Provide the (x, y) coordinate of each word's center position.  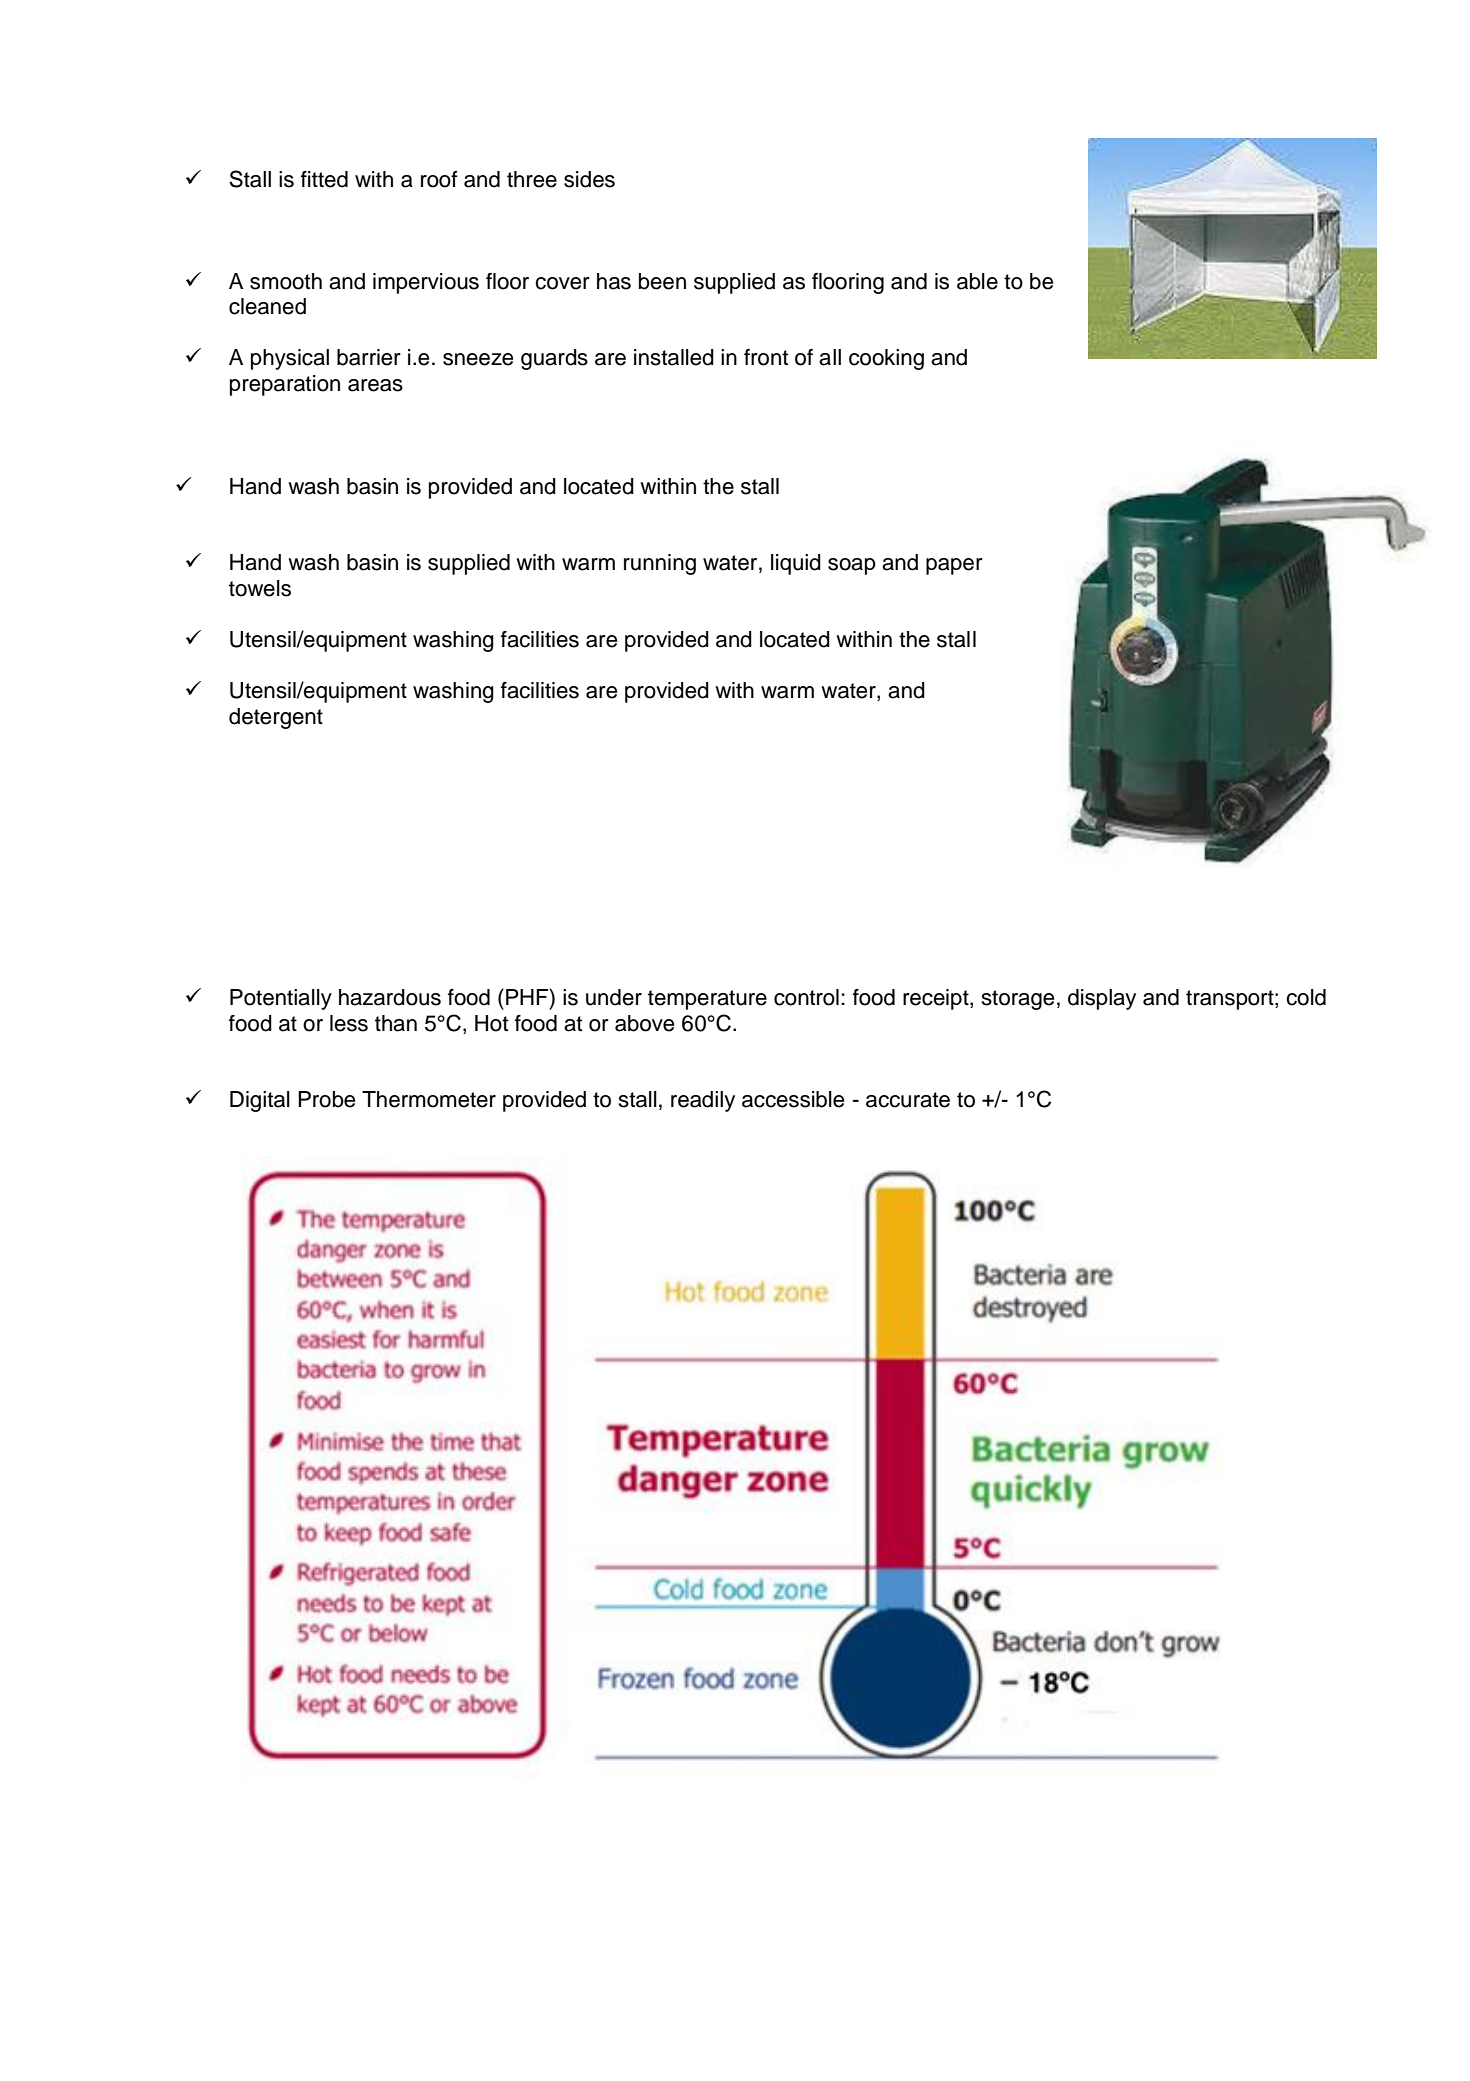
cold (1306, 997)
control (806, 997)
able (977, 281)
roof (439, 179)
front (766, 357)
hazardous (390, 997)
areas (375, 385)
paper (954, 566)
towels (260, 588)
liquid (796, 564)
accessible (793, 1099)
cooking (886, 359)
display (1102, 999)
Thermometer (429, 1099)
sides (589, 179)
